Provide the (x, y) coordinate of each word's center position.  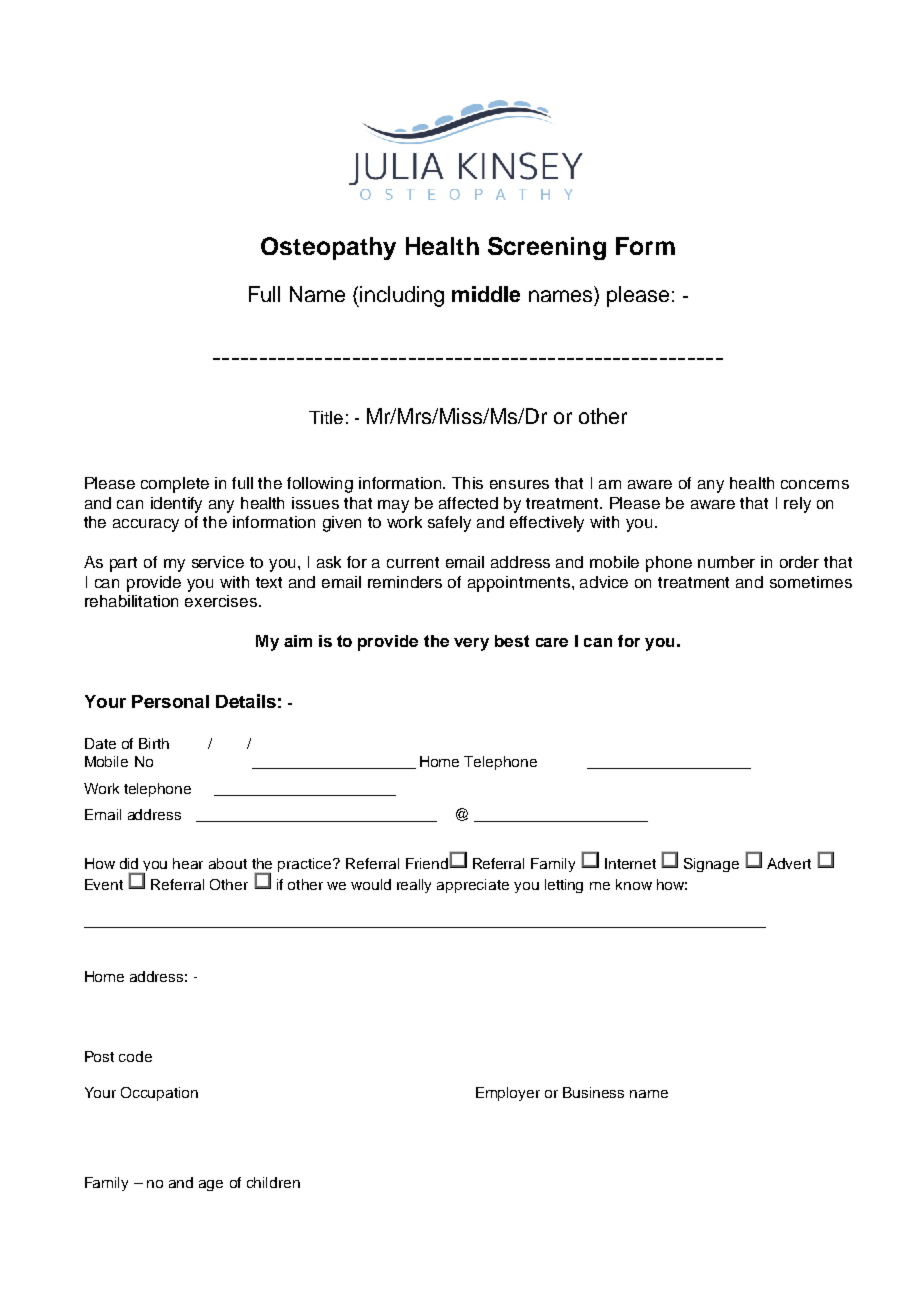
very (471, 644)
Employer (508, 1094)
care (552, 642)
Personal (170, 701)
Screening (547, 248)
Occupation (159, 1094)
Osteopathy (328, 248)
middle (486, 294)
